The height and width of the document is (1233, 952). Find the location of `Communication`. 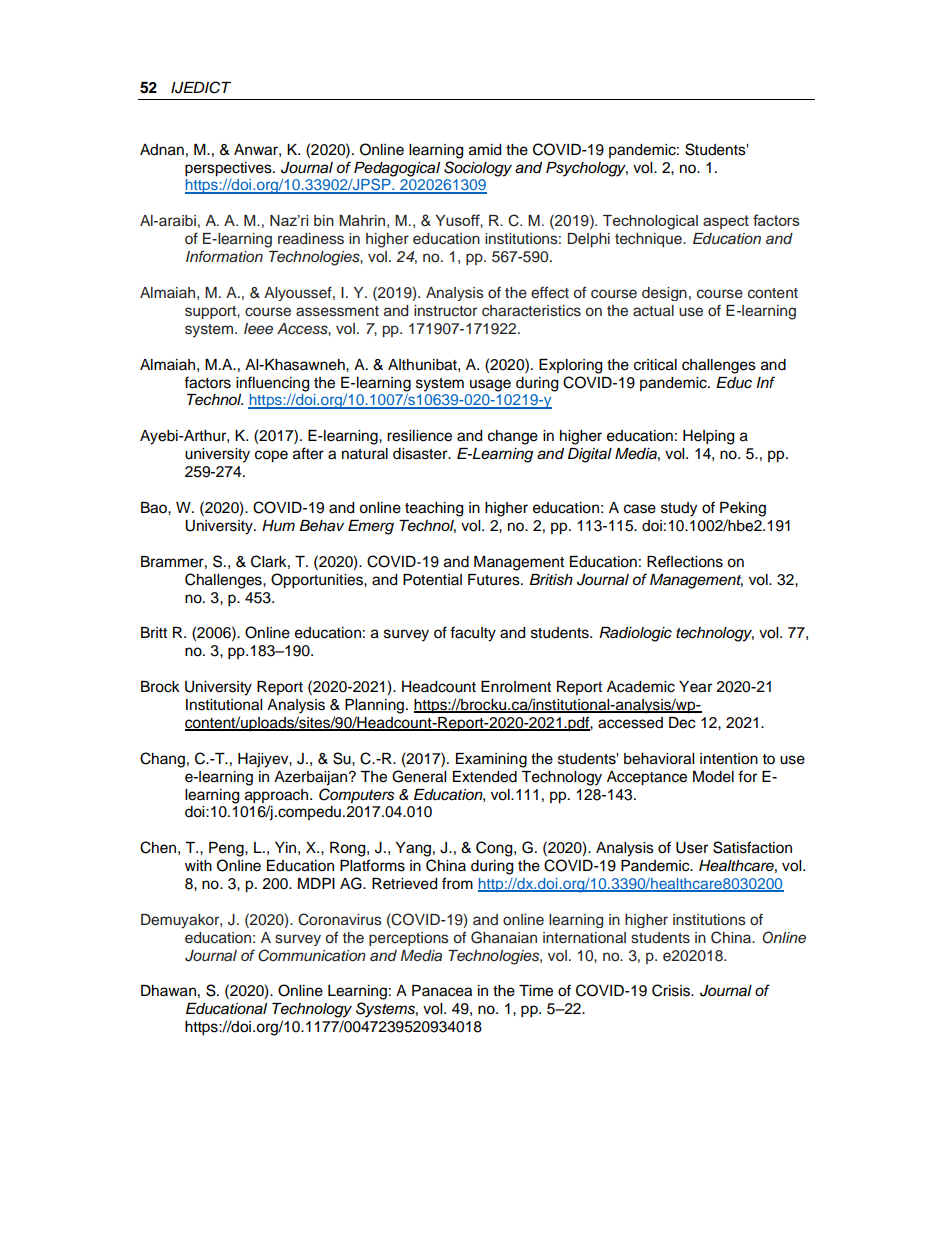

Communication is located at coordinates (312, 955).
